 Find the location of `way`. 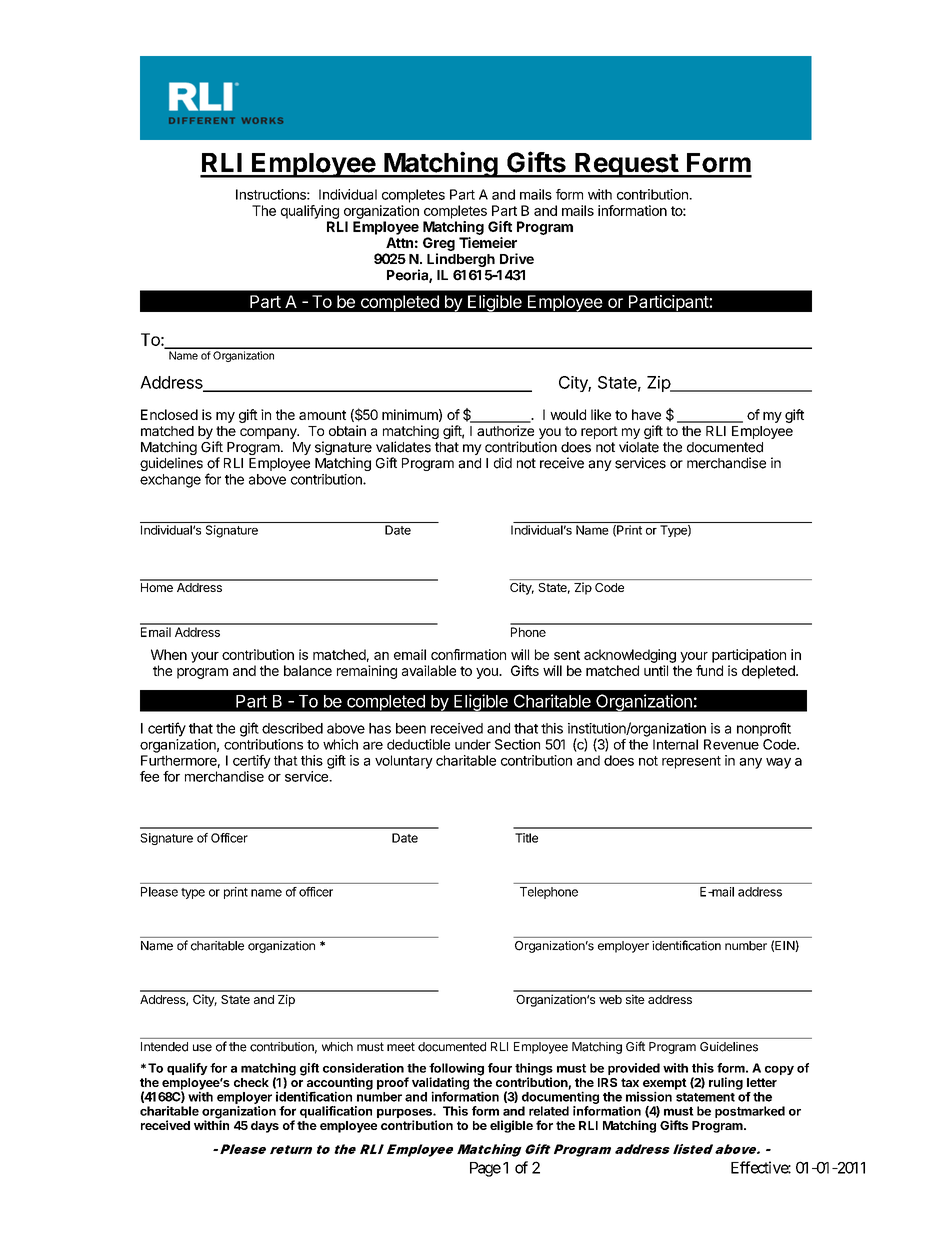

way is located at coordinates (778, 763).
